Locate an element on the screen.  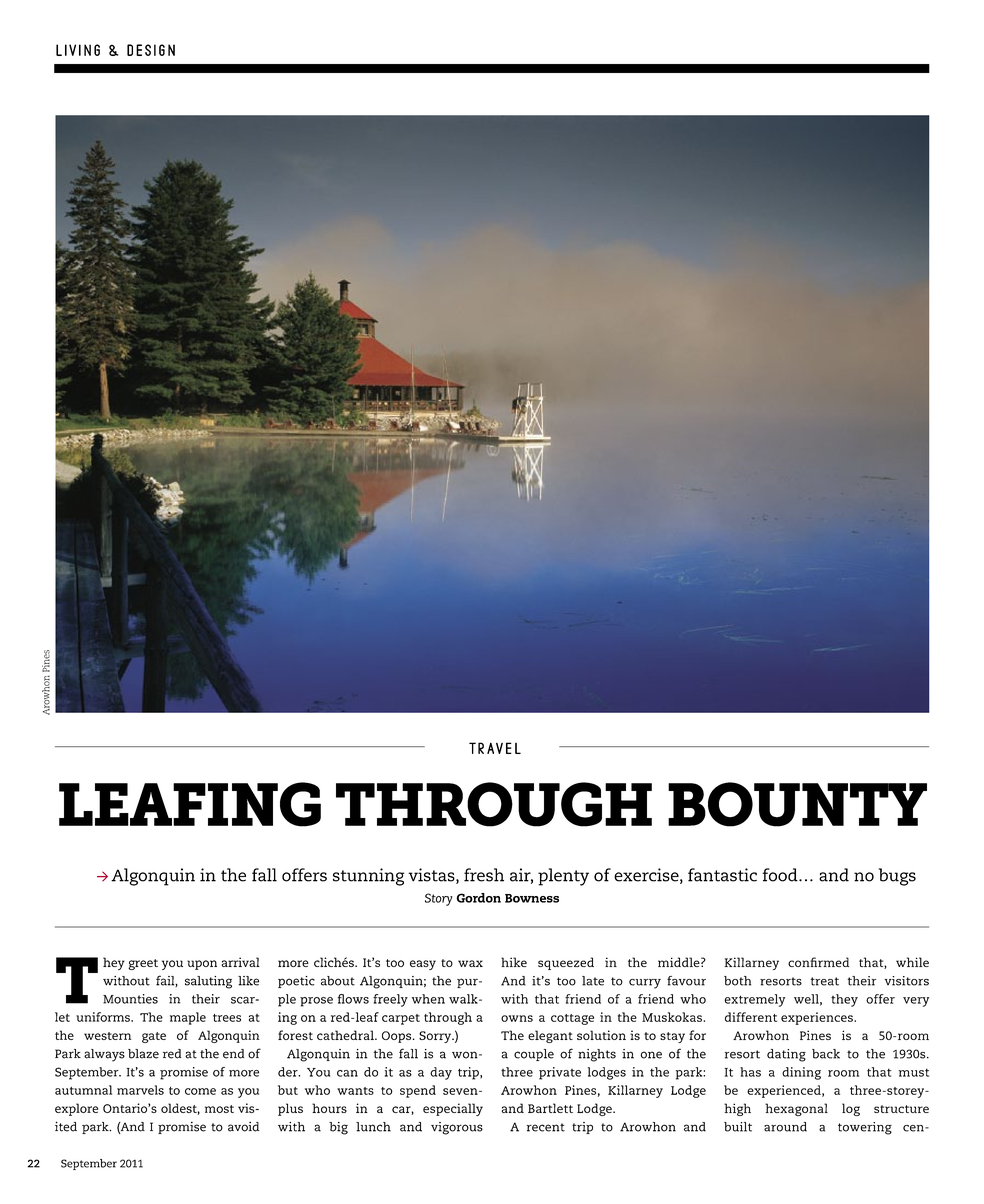
stunning is located at coordinates (369, 877).
